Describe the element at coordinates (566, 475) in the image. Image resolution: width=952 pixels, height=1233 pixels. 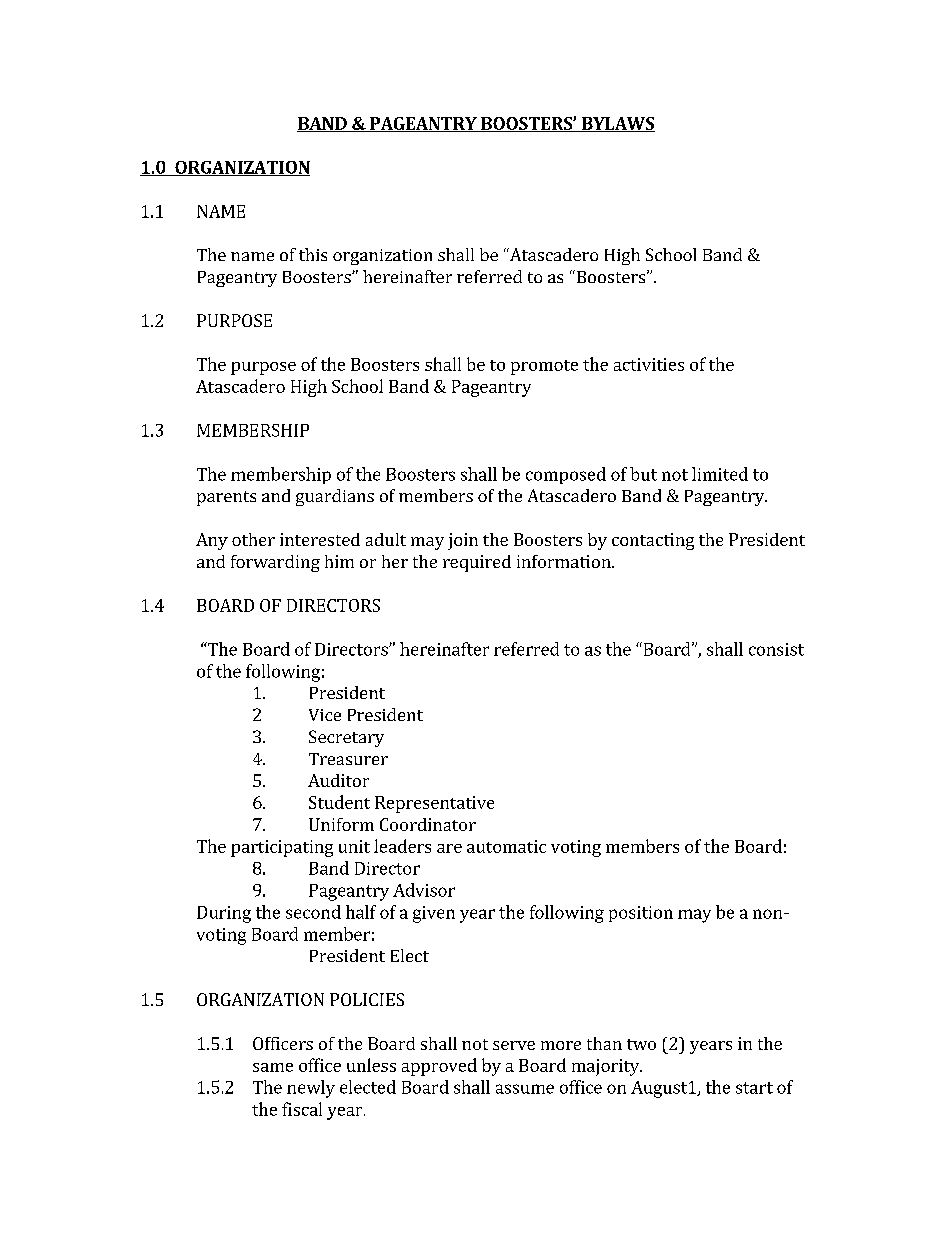
I see `composed` at that location.
